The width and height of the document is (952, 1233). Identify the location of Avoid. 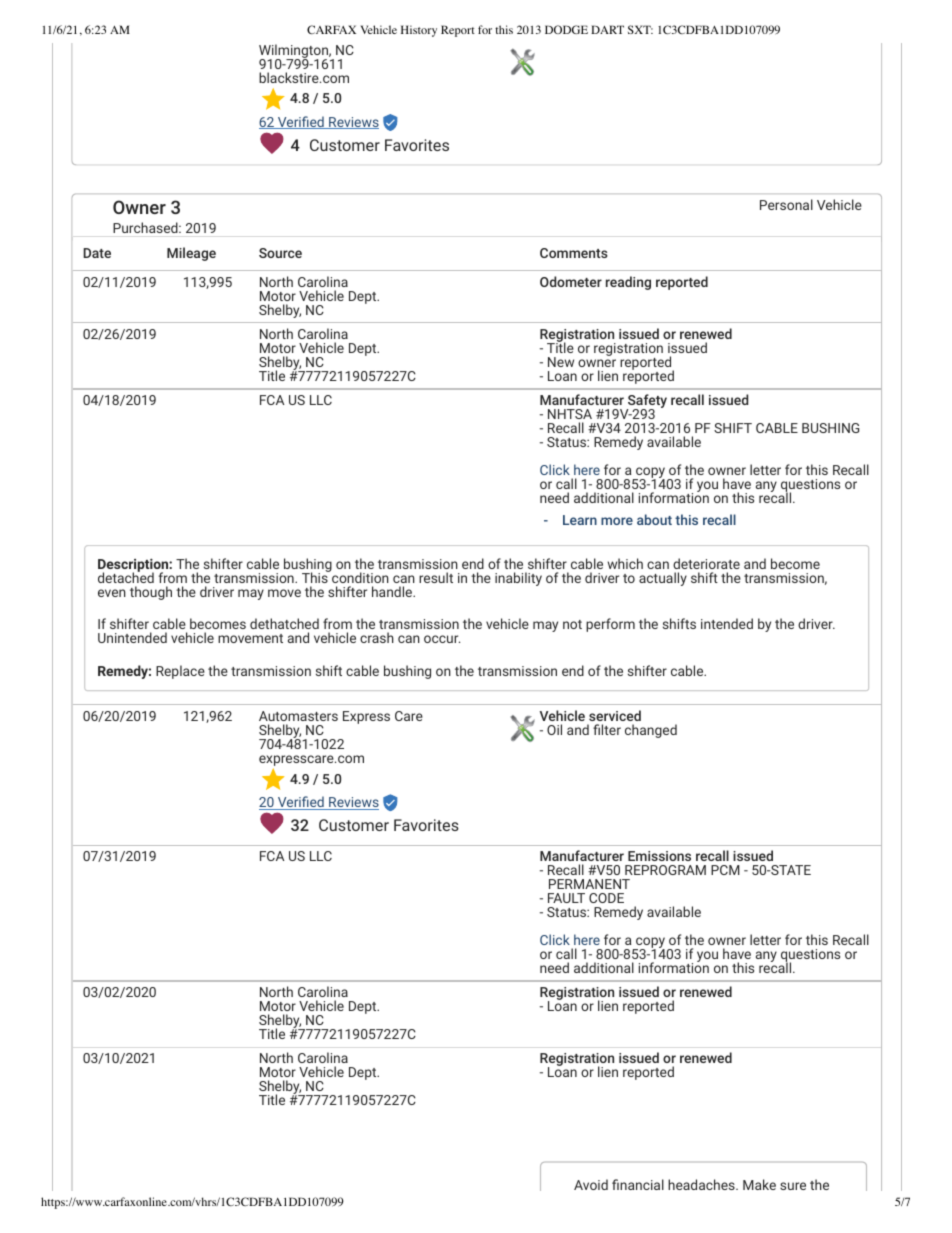
(591, 1184).
